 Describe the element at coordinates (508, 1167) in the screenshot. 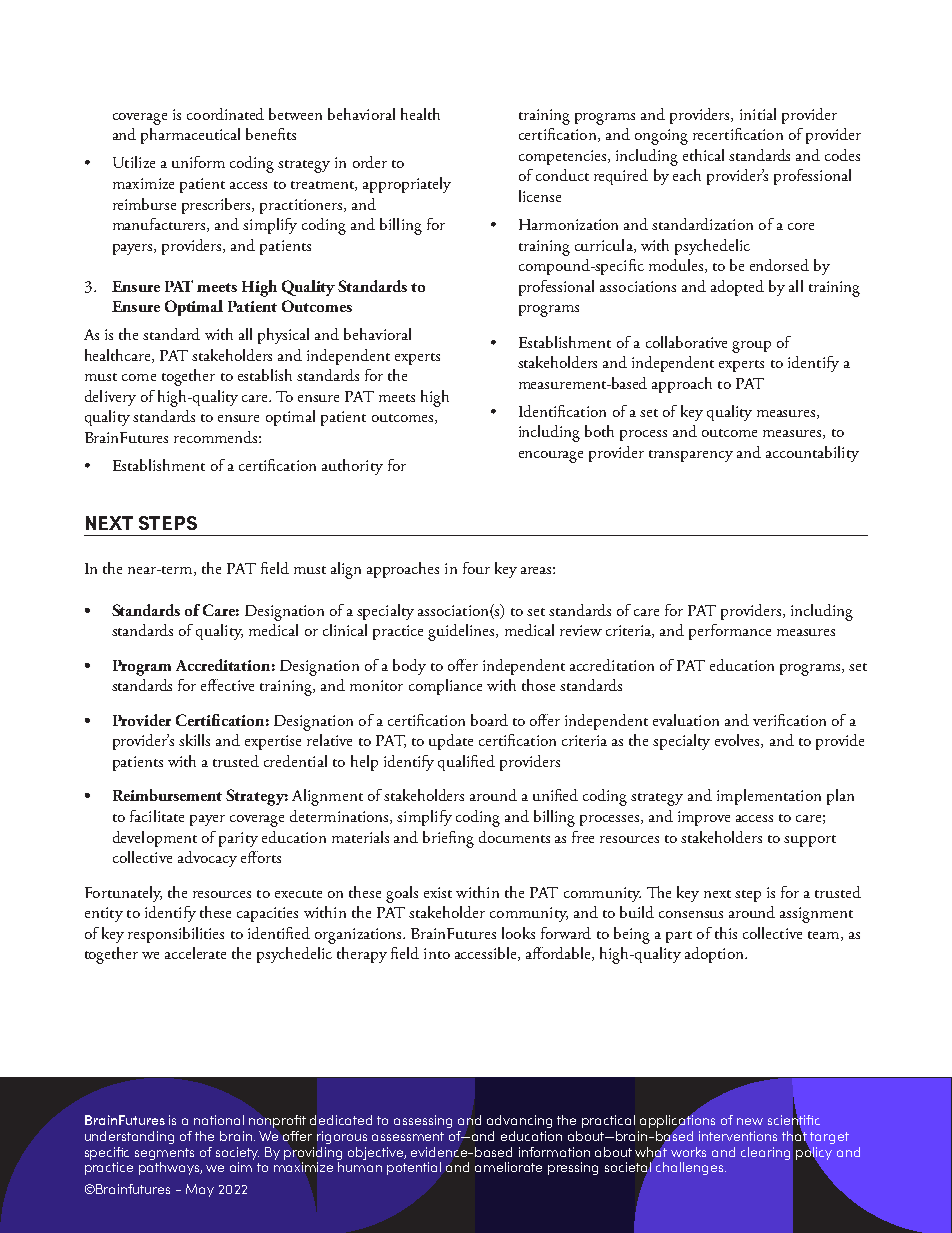

I see `ameliorate` at that location.
